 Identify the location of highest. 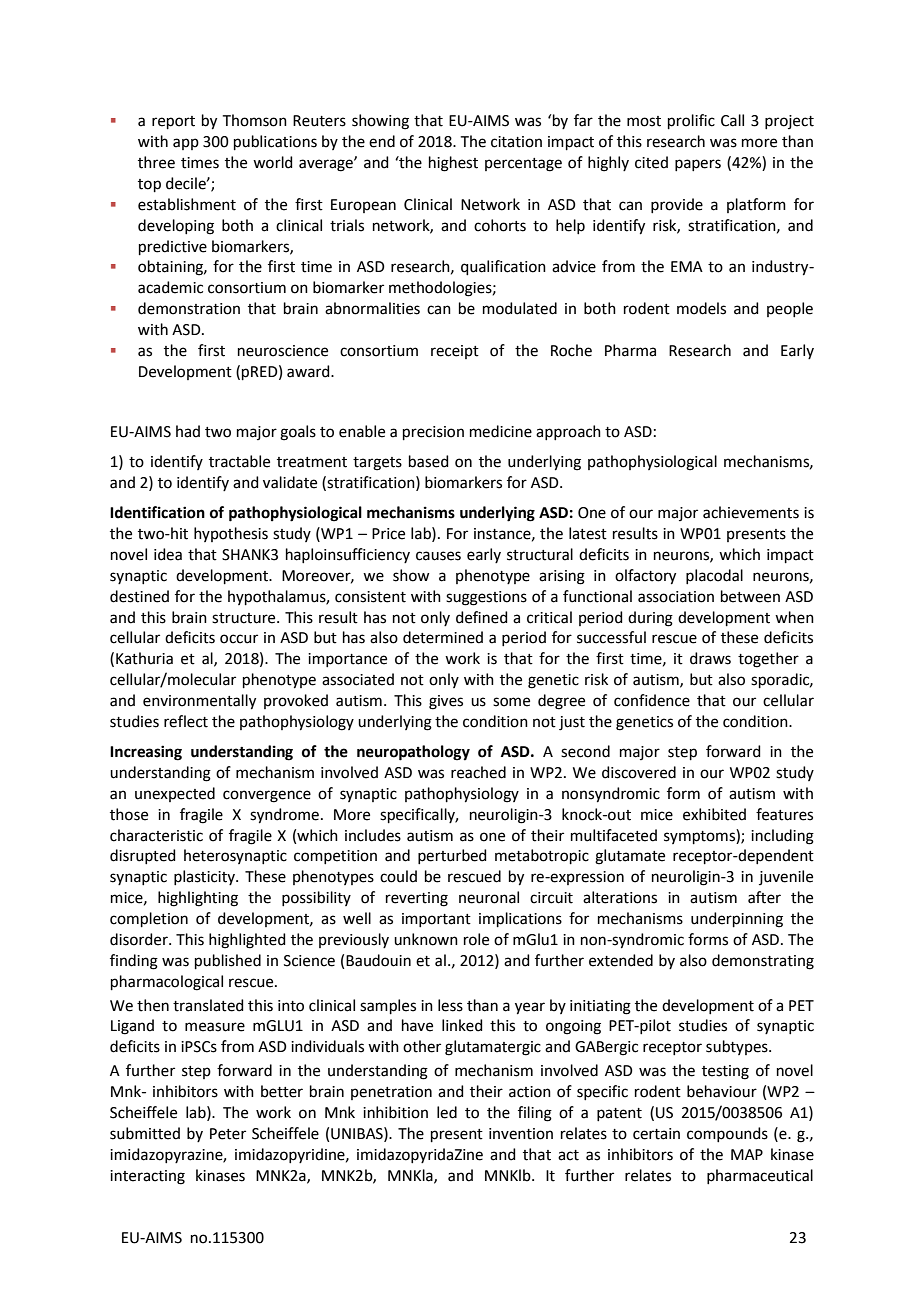
(453, 164).
